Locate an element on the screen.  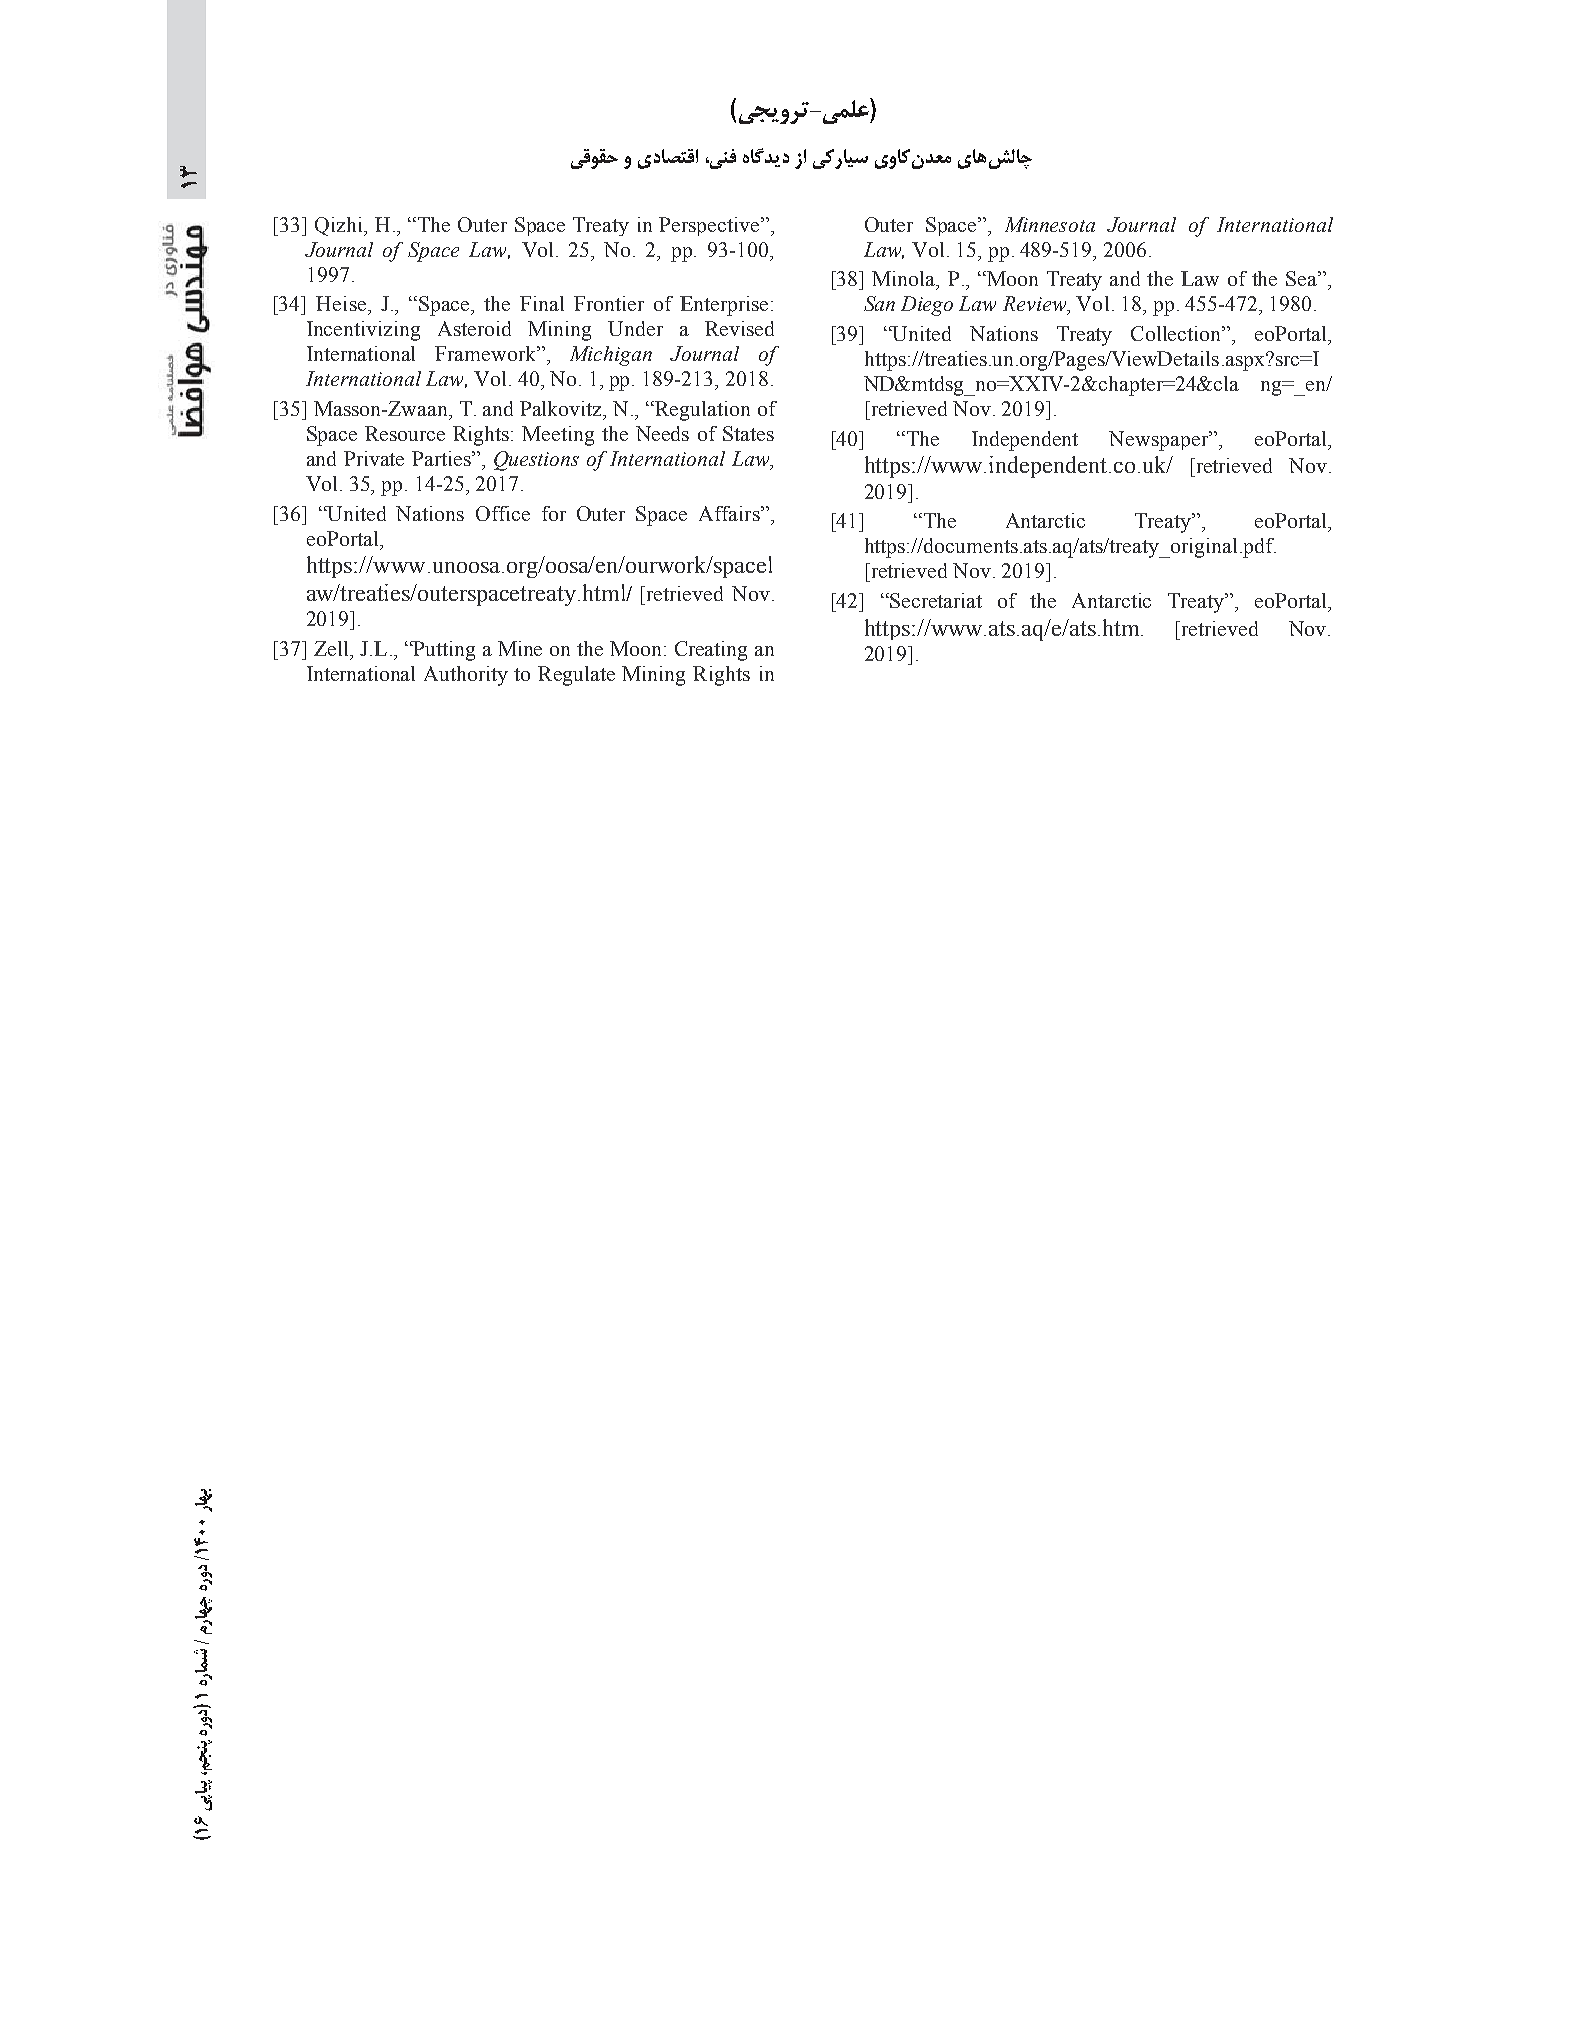
States is located at coordinates (748, 433).
